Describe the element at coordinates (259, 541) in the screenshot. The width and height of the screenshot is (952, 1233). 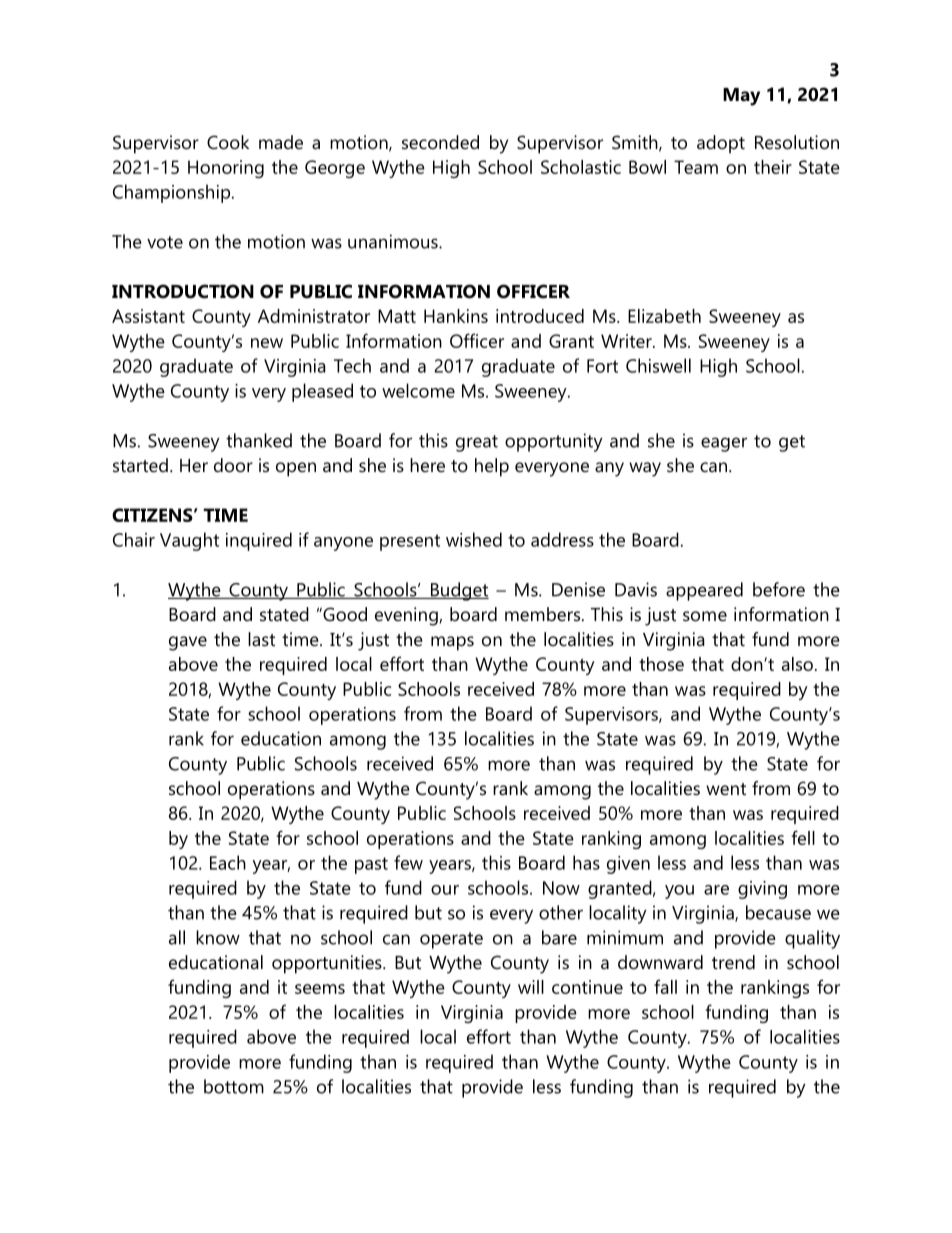
I see `inquired` at that location.
